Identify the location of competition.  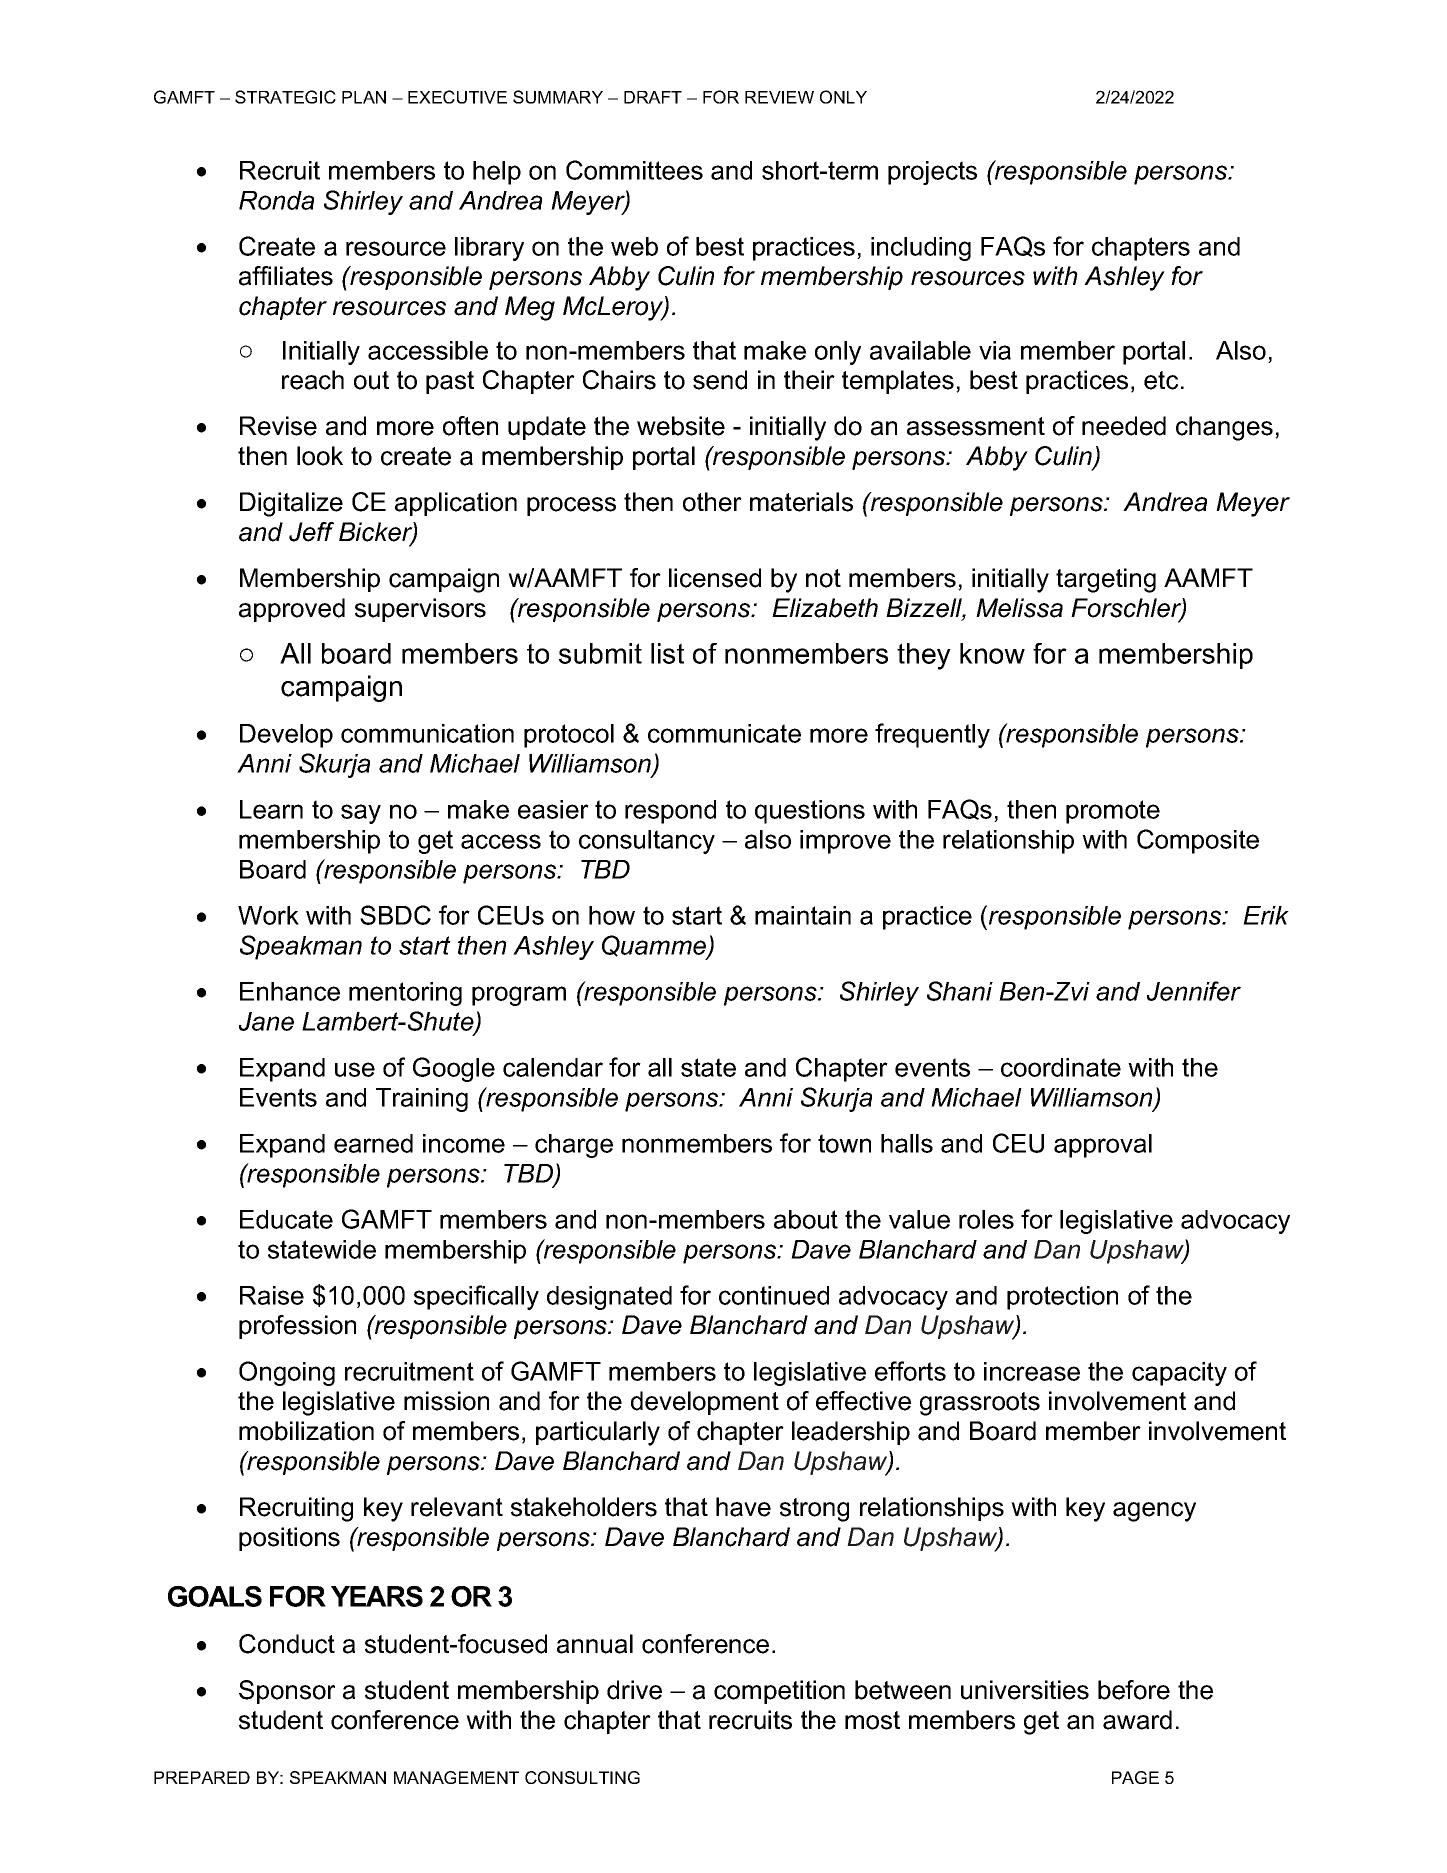
(779, 1692).
